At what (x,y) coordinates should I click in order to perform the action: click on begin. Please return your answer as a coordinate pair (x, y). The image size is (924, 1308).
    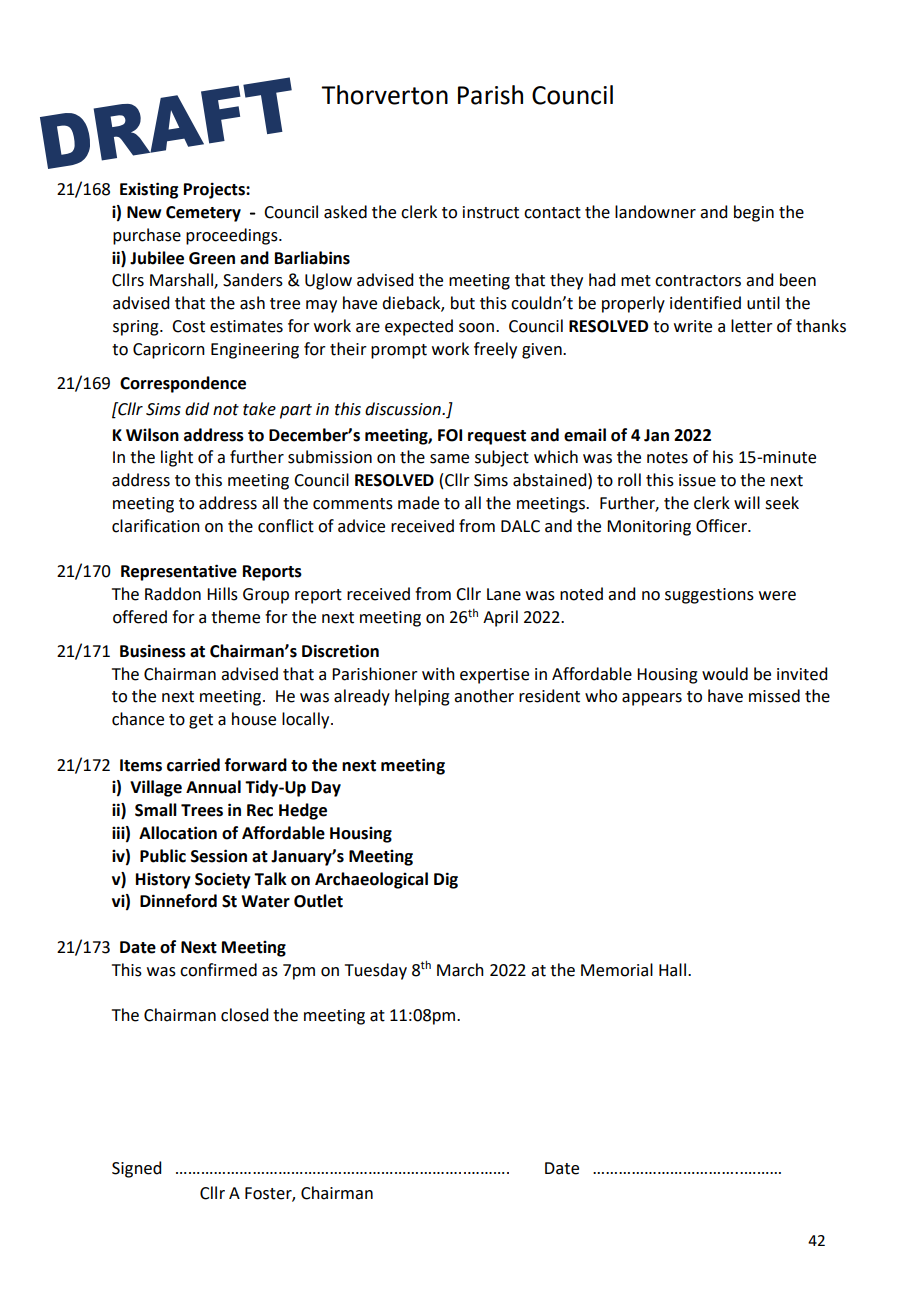
    Looking at the image, I should click on (754, 213).
